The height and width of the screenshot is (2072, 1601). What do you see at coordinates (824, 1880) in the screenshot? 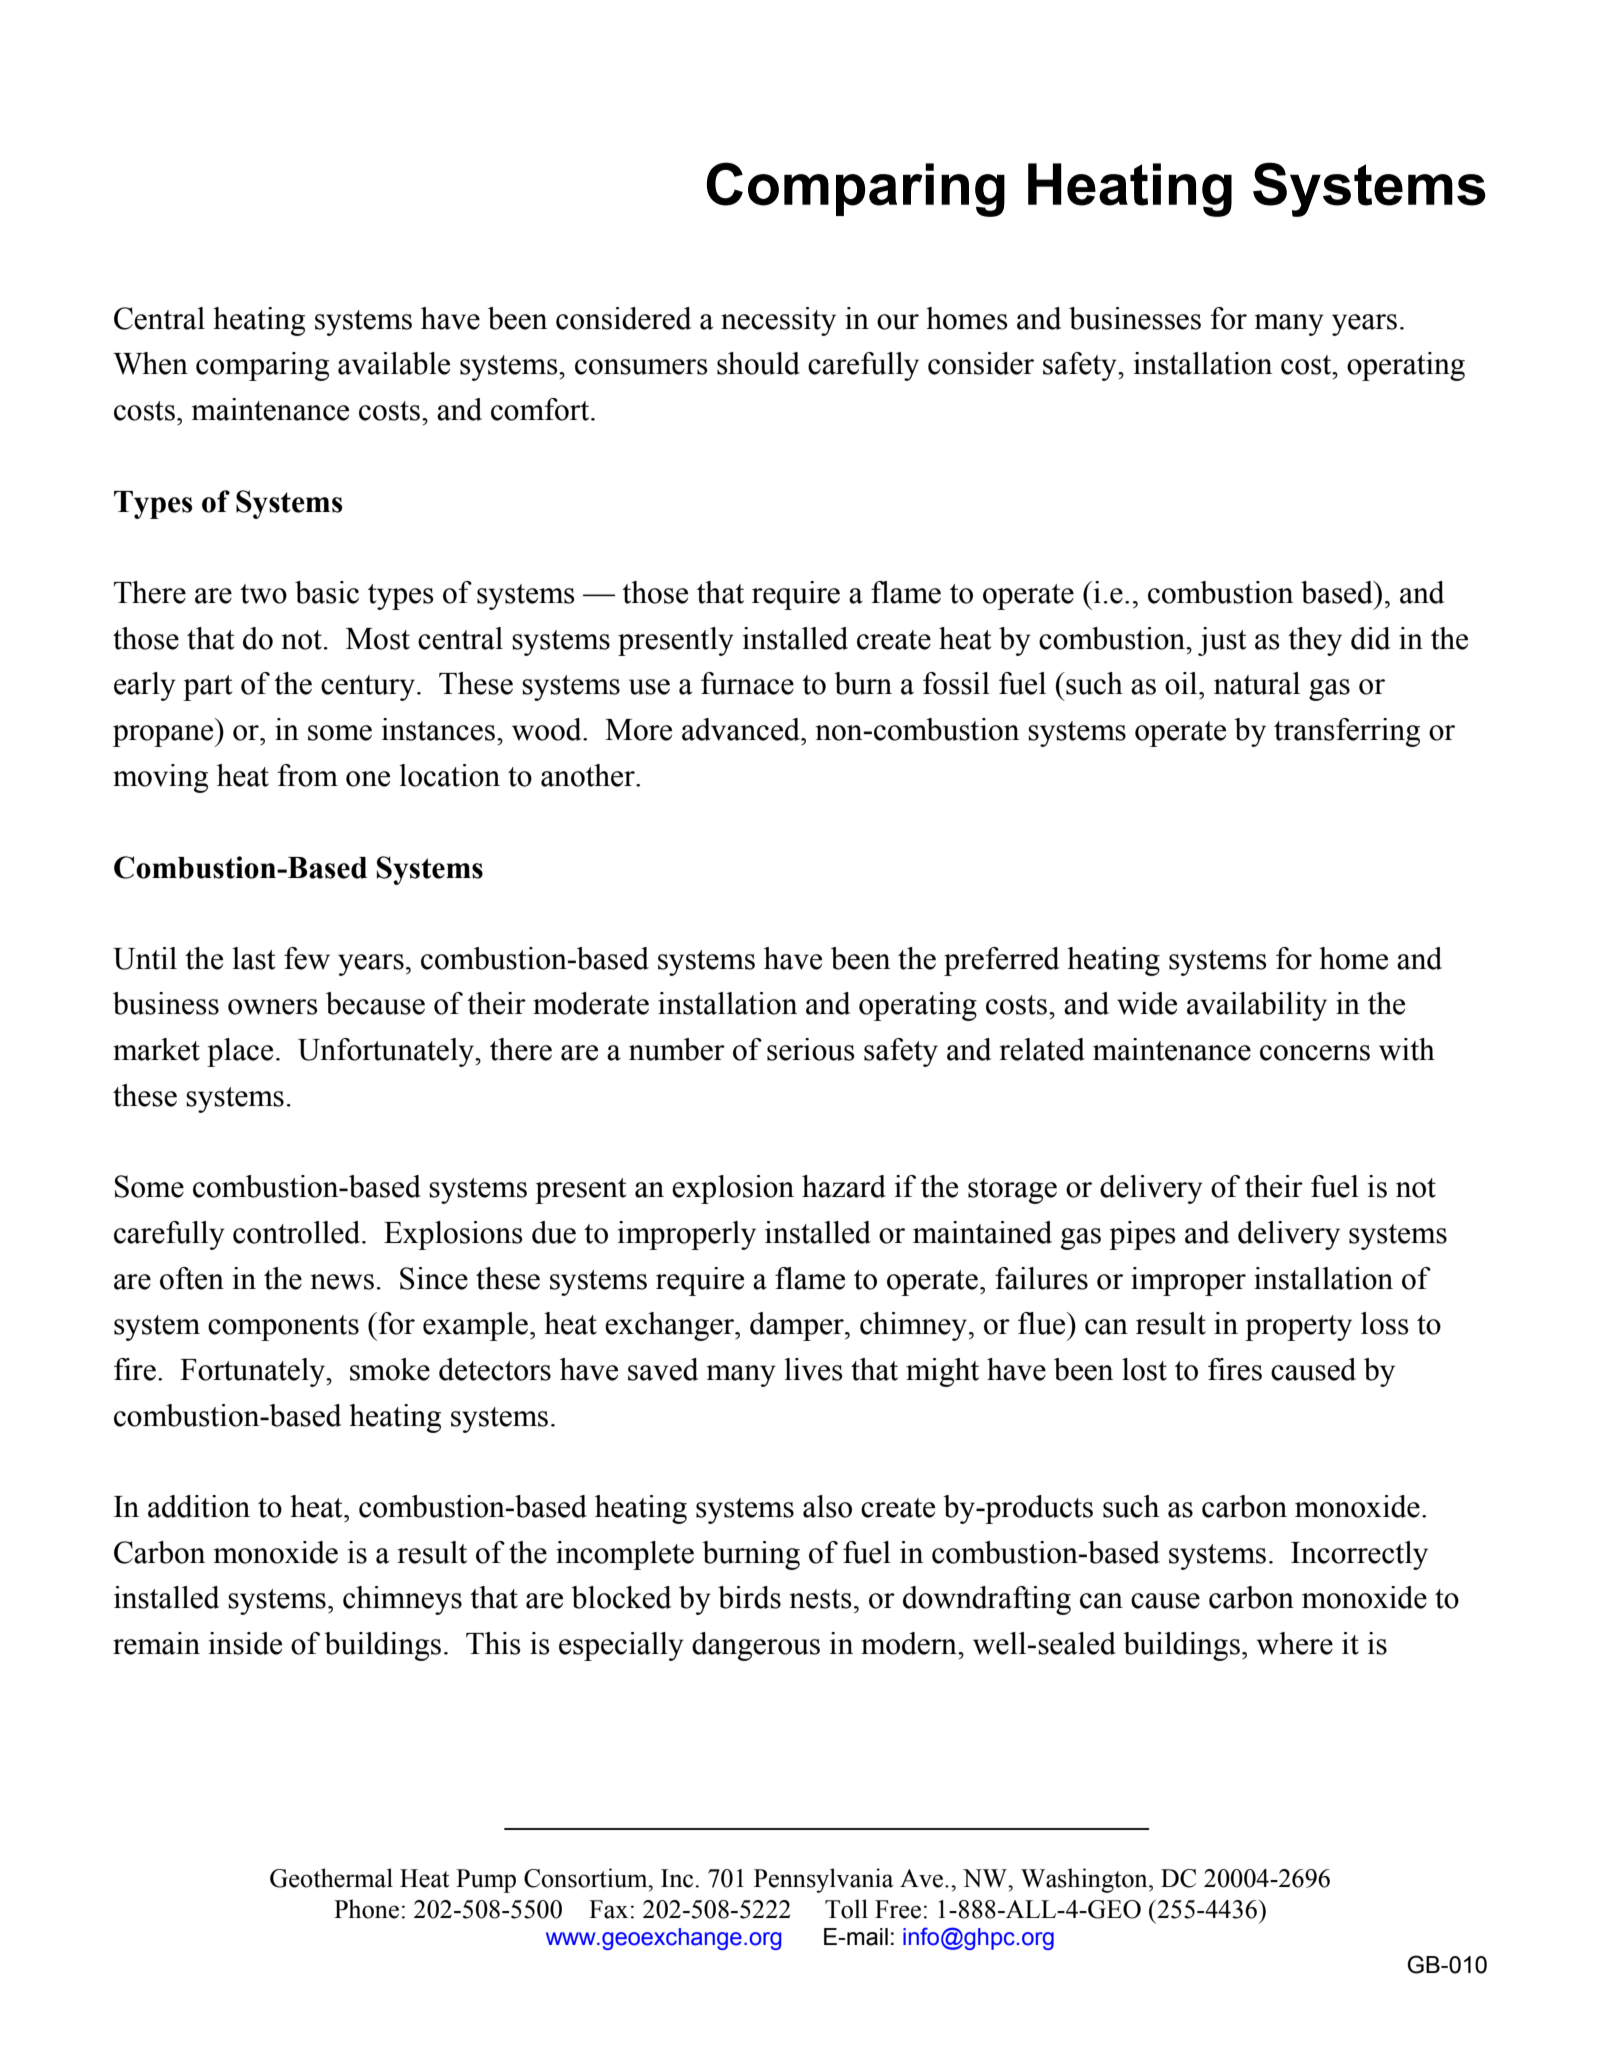
I see `Pennsylvania` at bounding box center [824, 1880].
